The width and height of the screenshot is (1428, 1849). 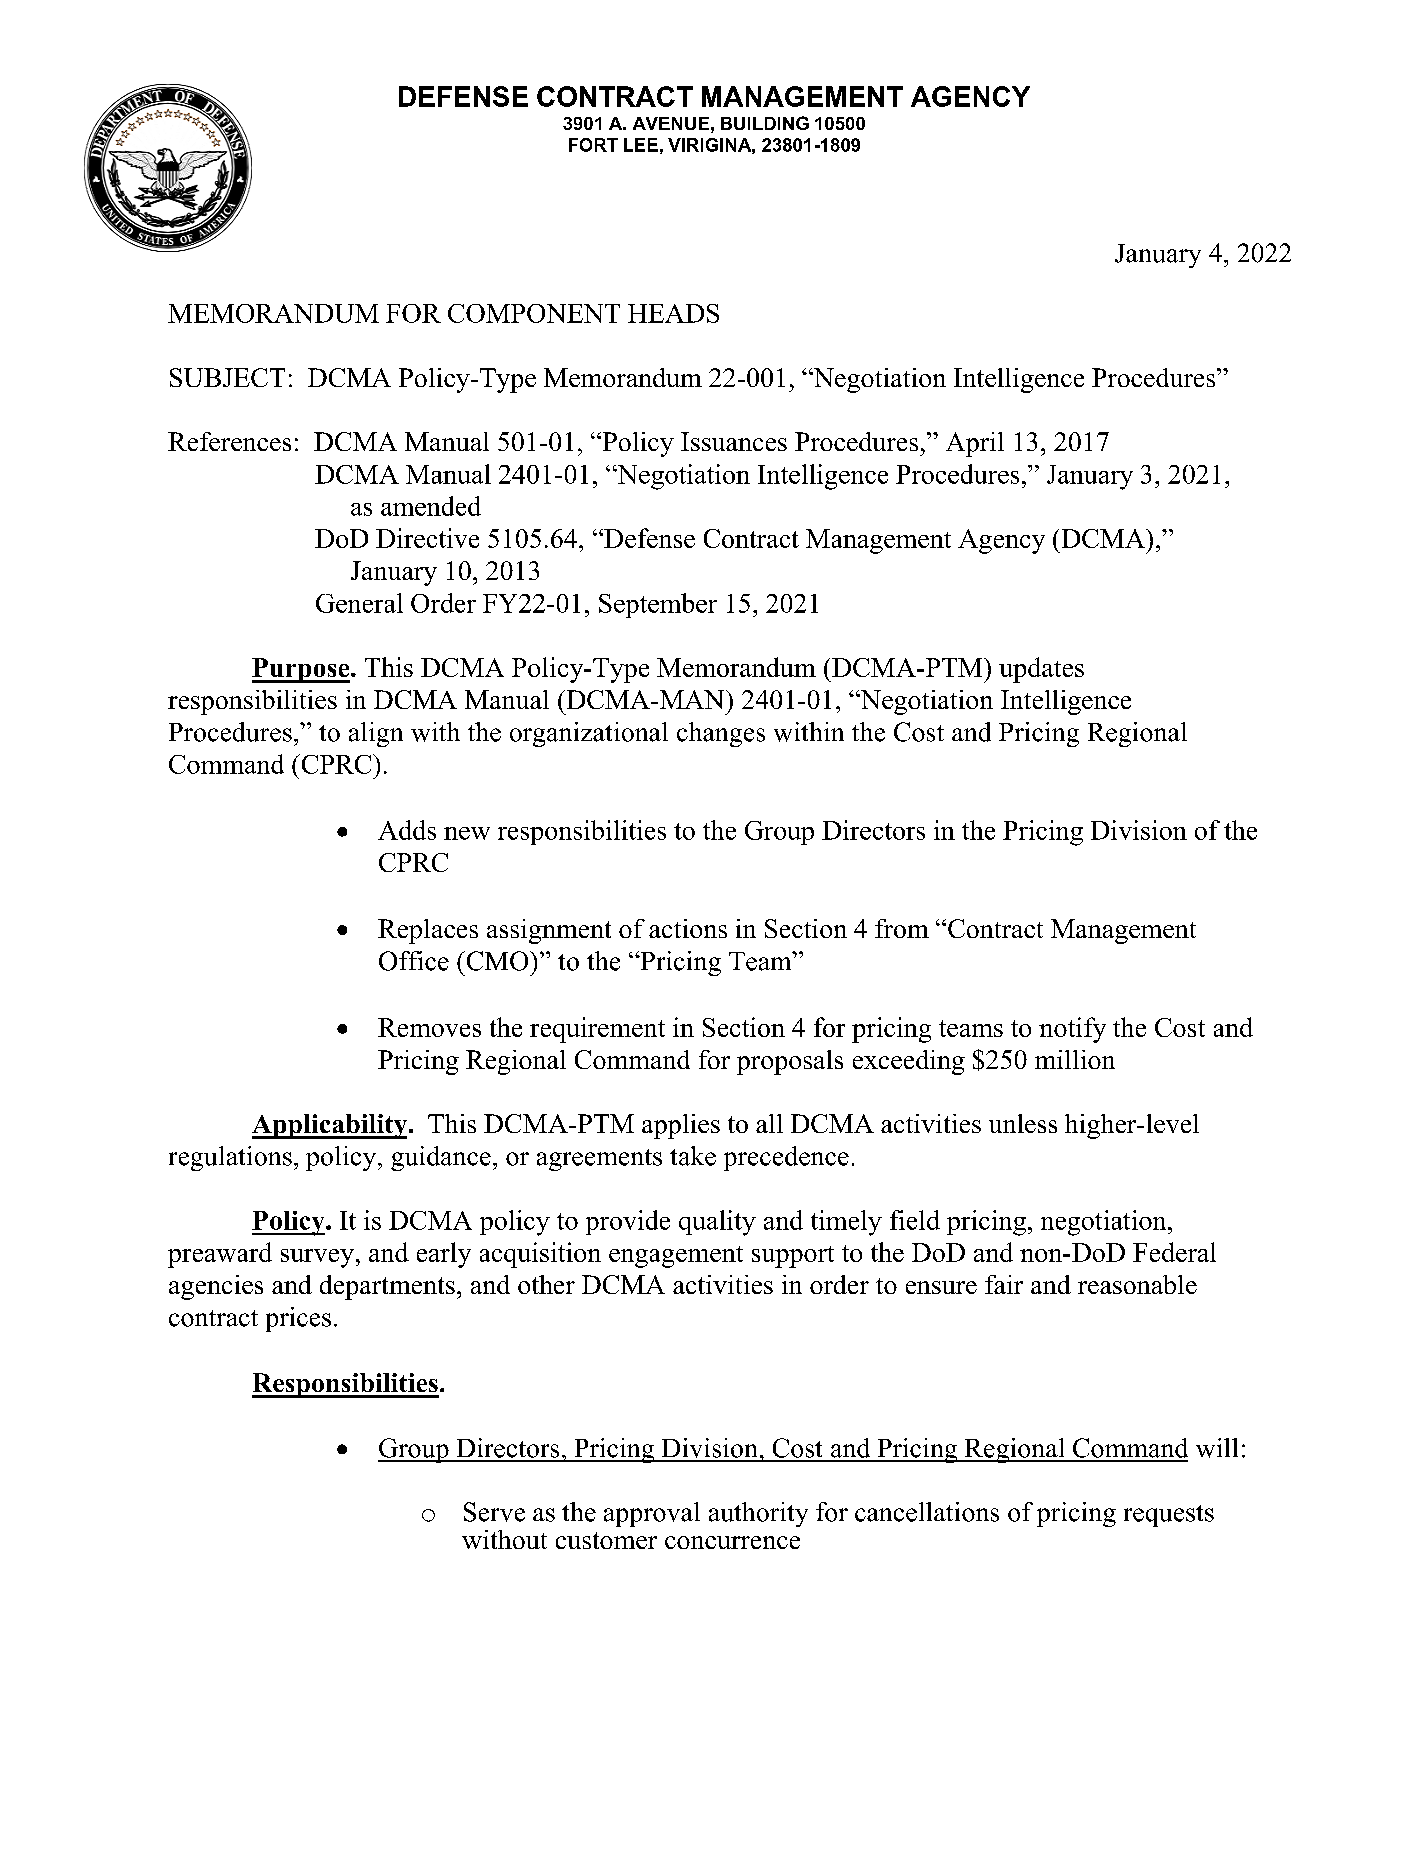 What do you see at coordinates (494, 1512) in the screenshot?
I see `Serve` at bounding box center [494, 1512].
